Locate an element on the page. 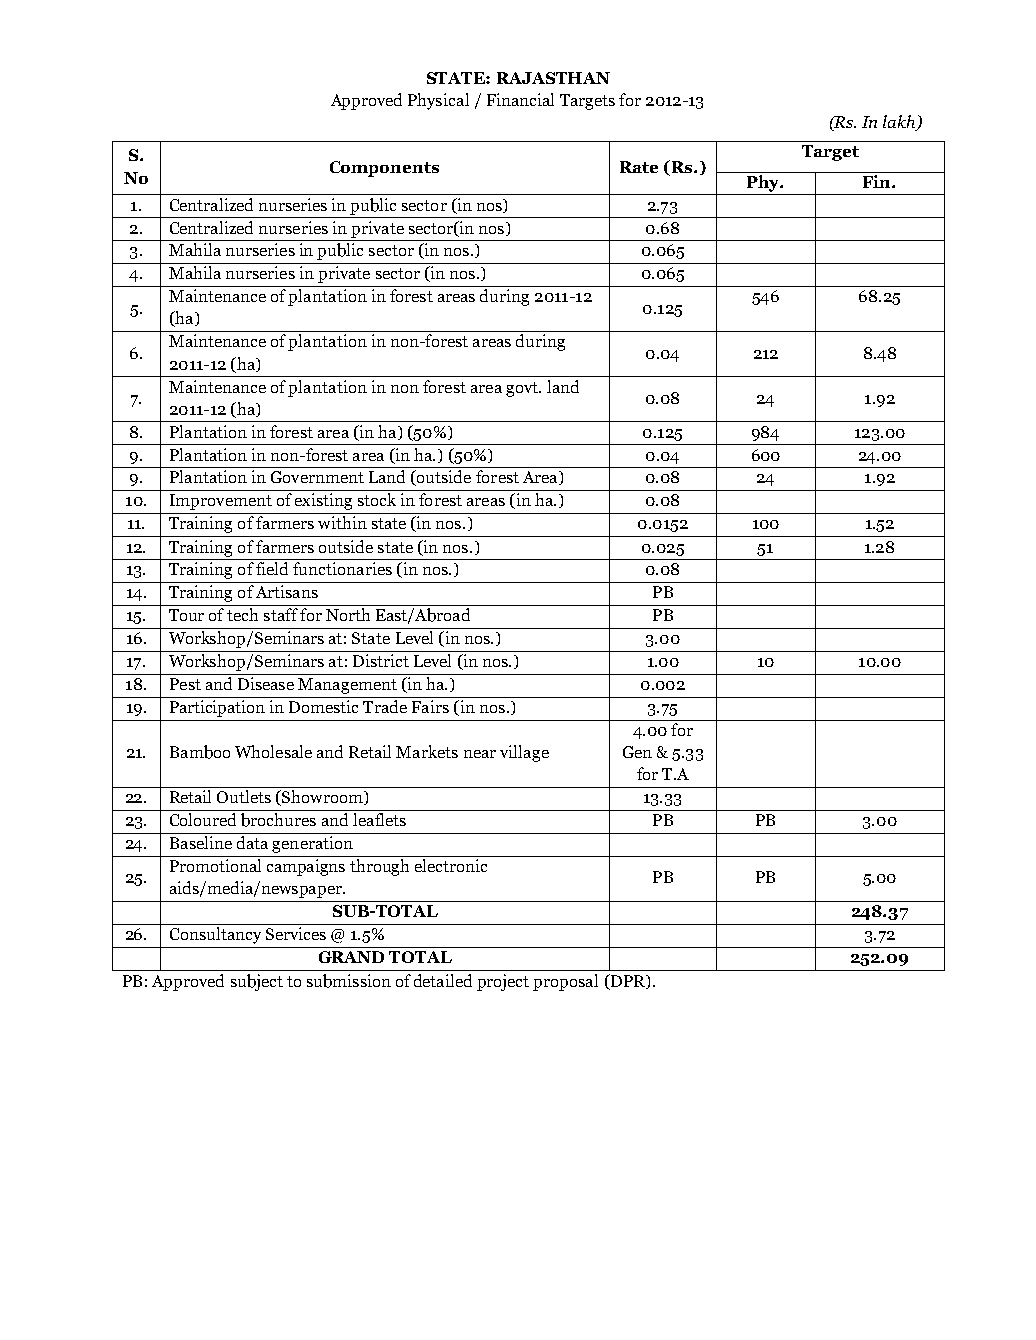  govt is located at coordinates (523, 389).
